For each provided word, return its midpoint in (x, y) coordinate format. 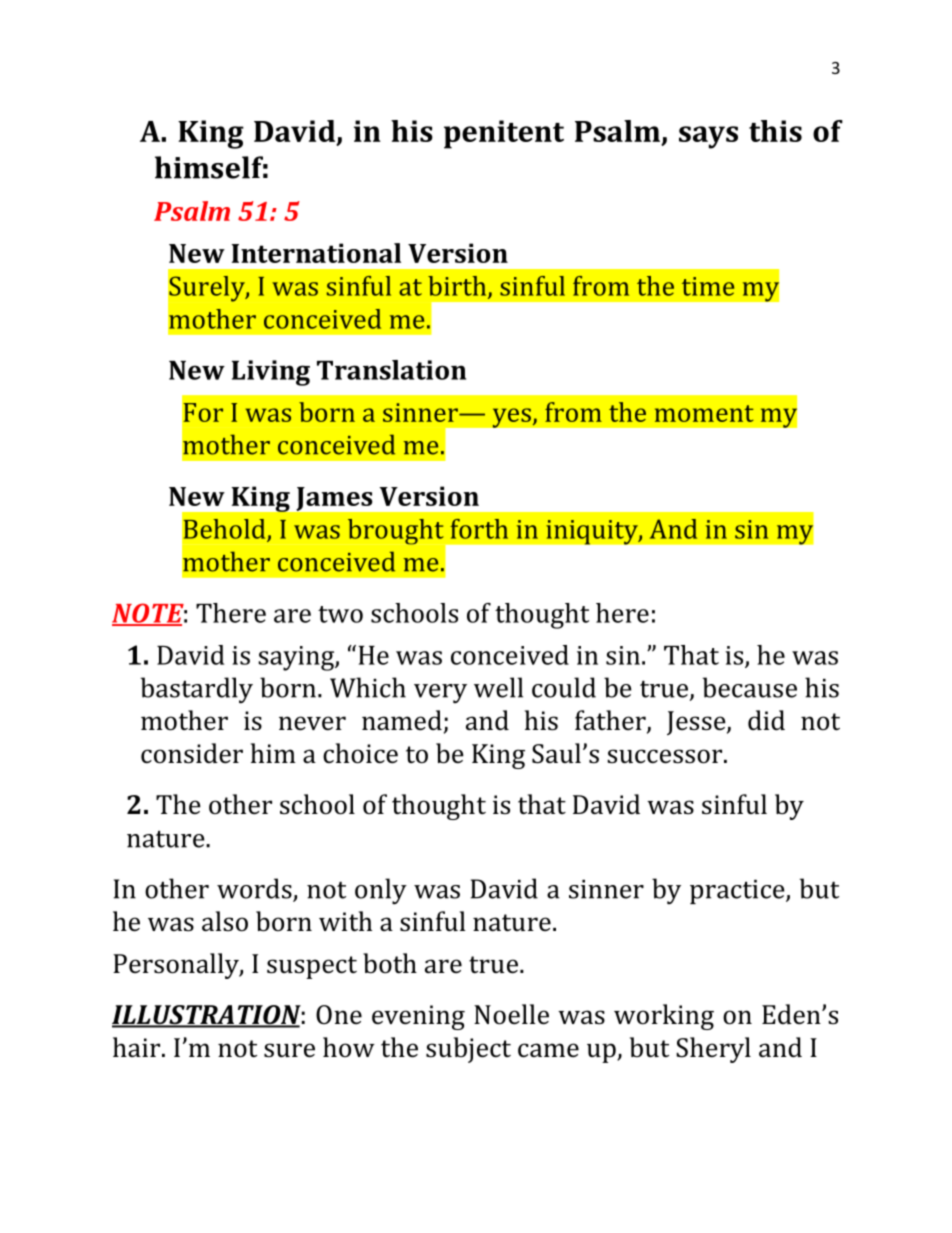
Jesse (697, 723)
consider (192, 753)
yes (512, 418)
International (316, 253)
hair (138, 1047)
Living (271, 373)
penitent (504, 134)
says (708, 137)
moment (704, 413)
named (402, 720)
